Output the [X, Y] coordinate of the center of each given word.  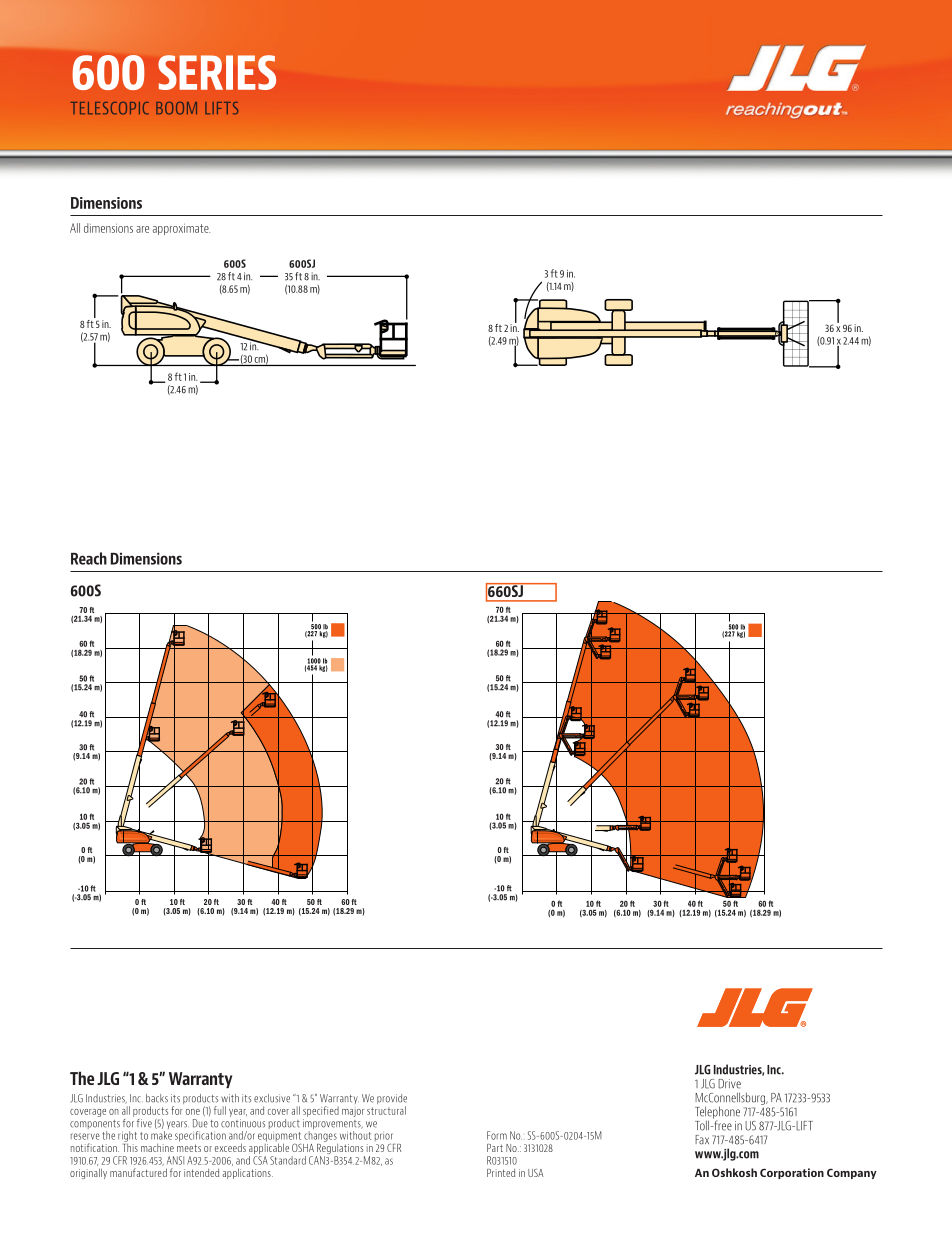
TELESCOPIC [110, 108]
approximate [181, 229]
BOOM [176, 108]
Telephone [717, 1113]
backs [157, 1098]
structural [386, 1110]
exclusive [272, 1098]
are [142, 229]
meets [189, 1148]
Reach [89, 558]
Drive [729, 1084]
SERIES [217, 72]
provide [392, 1100]
